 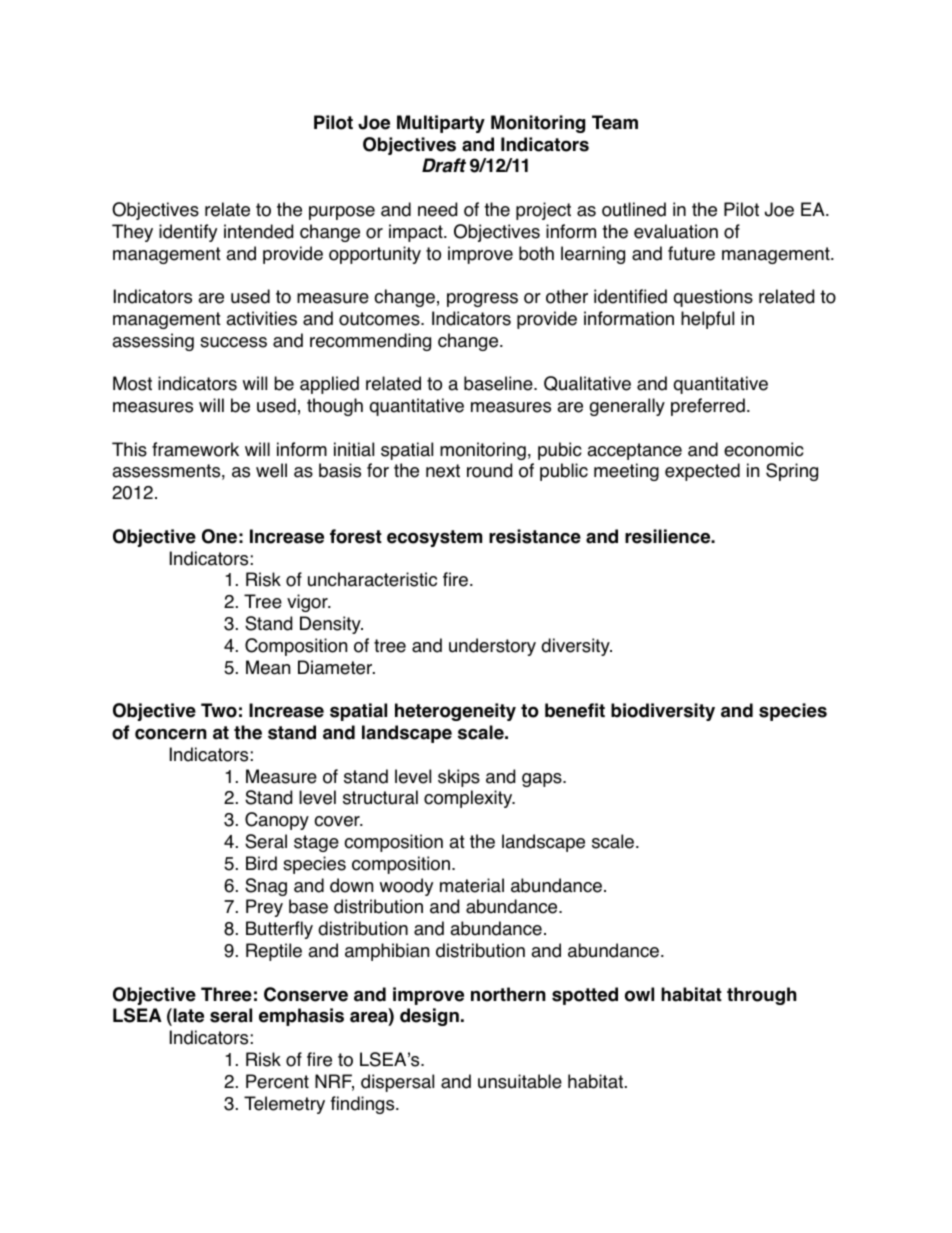 I want to click on Percent, so click(x=277, y=1081).
